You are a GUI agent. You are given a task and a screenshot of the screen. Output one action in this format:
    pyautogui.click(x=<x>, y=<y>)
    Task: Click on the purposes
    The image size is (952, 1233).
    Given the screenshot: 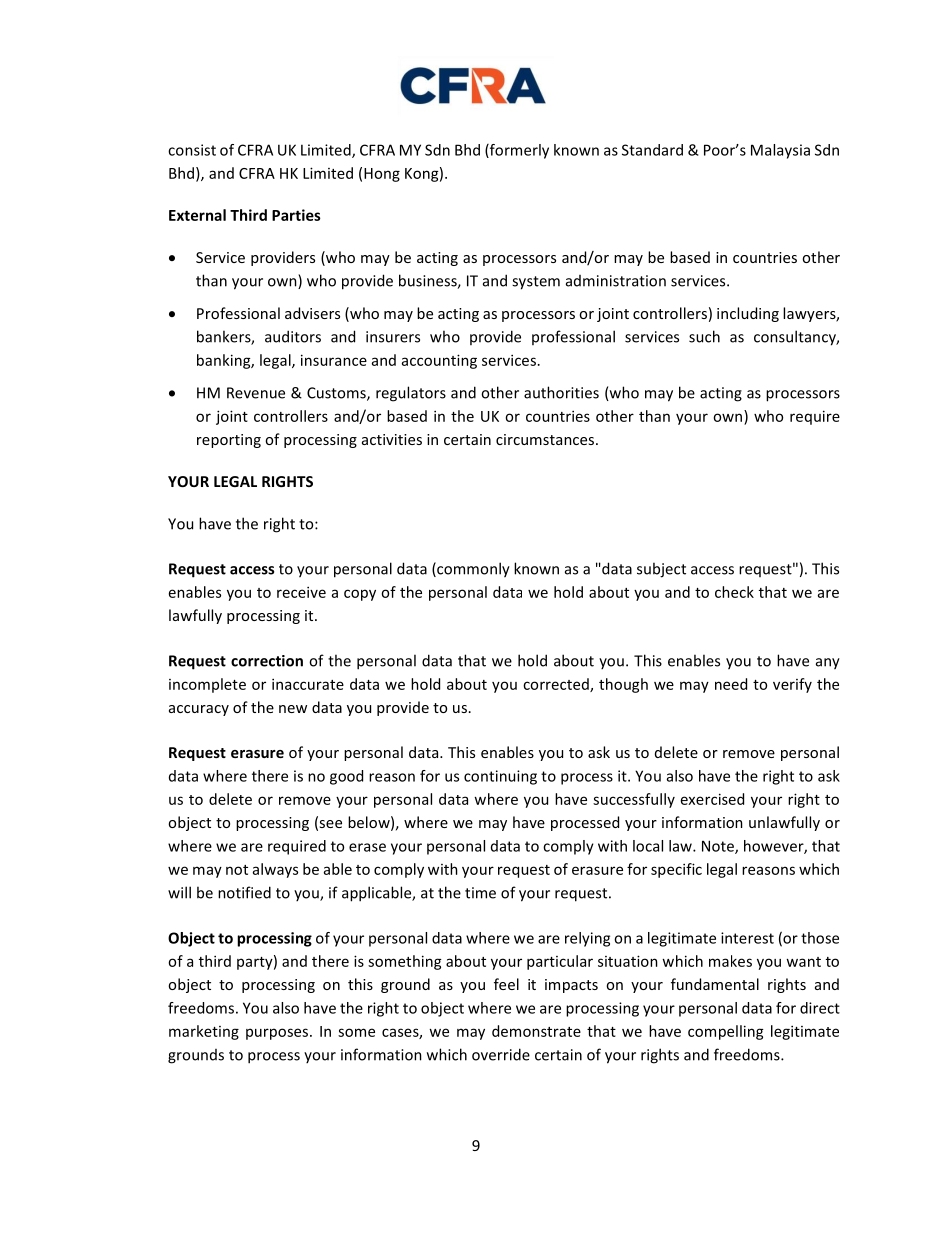 What is the action you would take?
    pyautogui.click(x=277, y=1034)
